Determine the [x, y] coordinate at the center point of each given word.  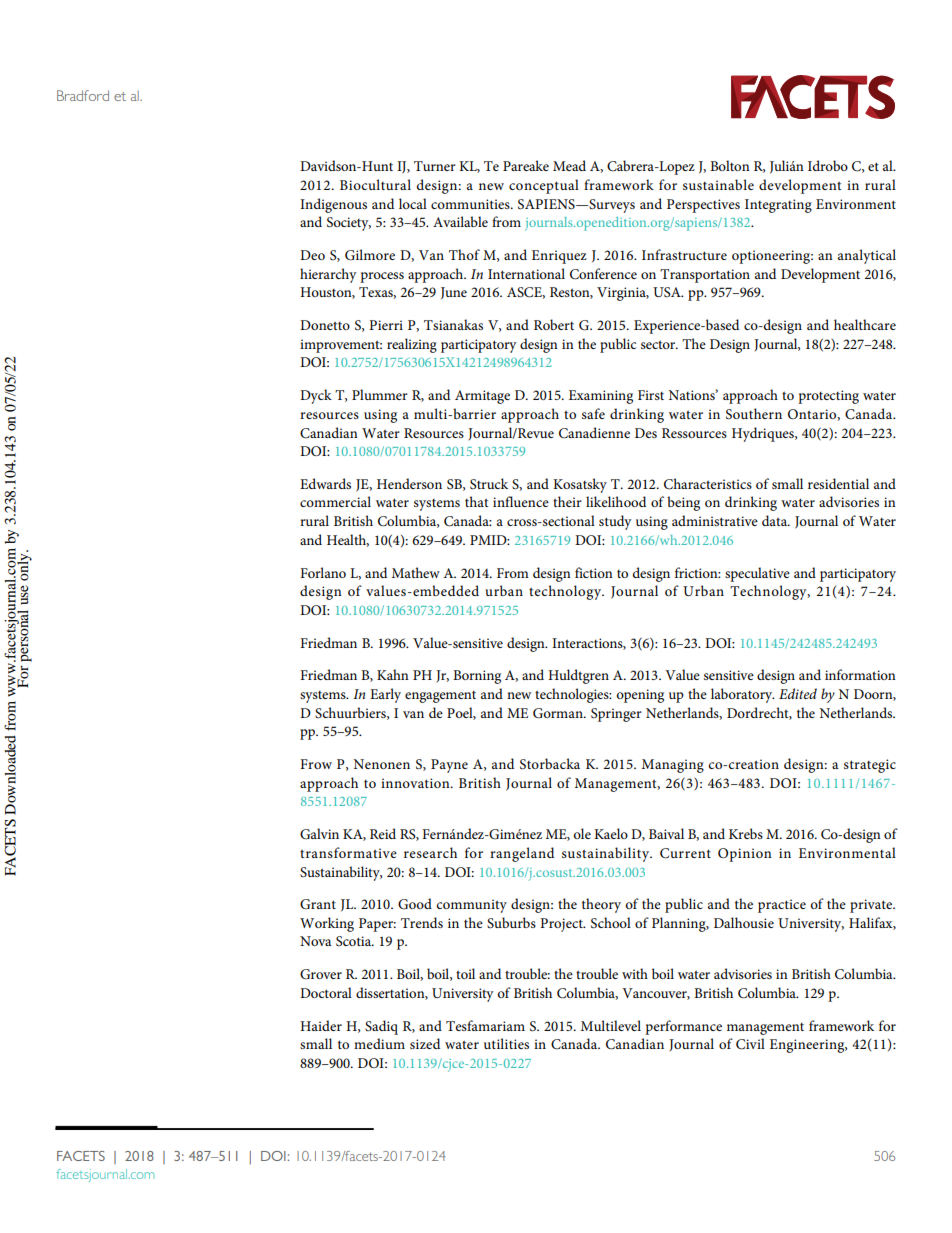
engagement [440, 697]
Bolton [730, 165]
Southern [754, 414]
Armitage [482, 397]
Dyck [316, 396]
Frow [316, 764]
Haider [321, 1025]
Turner [435, 166]
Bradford [83, 95]
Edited [798, 693]
